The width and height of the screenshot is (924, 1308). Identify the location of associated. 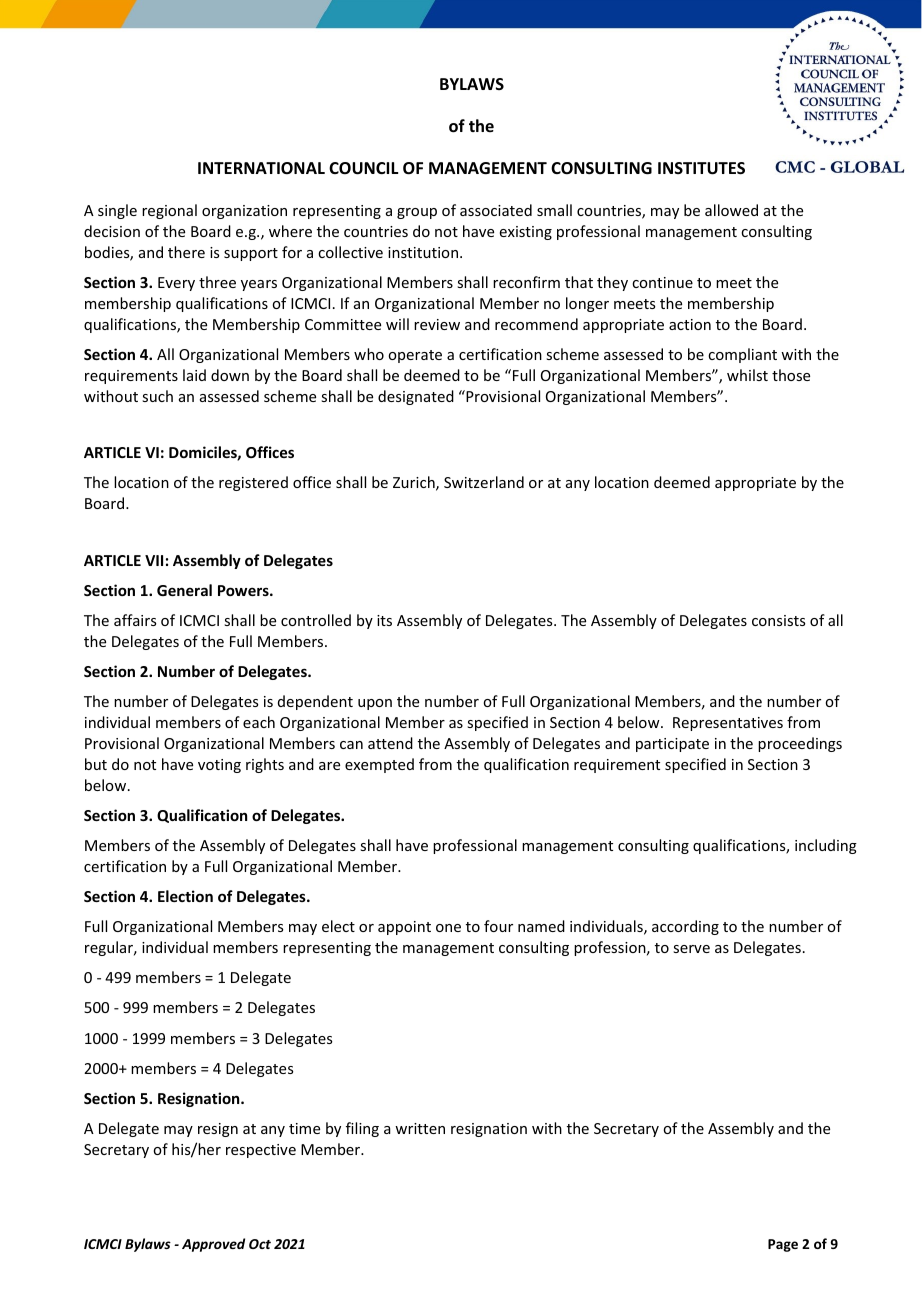
(496, 210).
